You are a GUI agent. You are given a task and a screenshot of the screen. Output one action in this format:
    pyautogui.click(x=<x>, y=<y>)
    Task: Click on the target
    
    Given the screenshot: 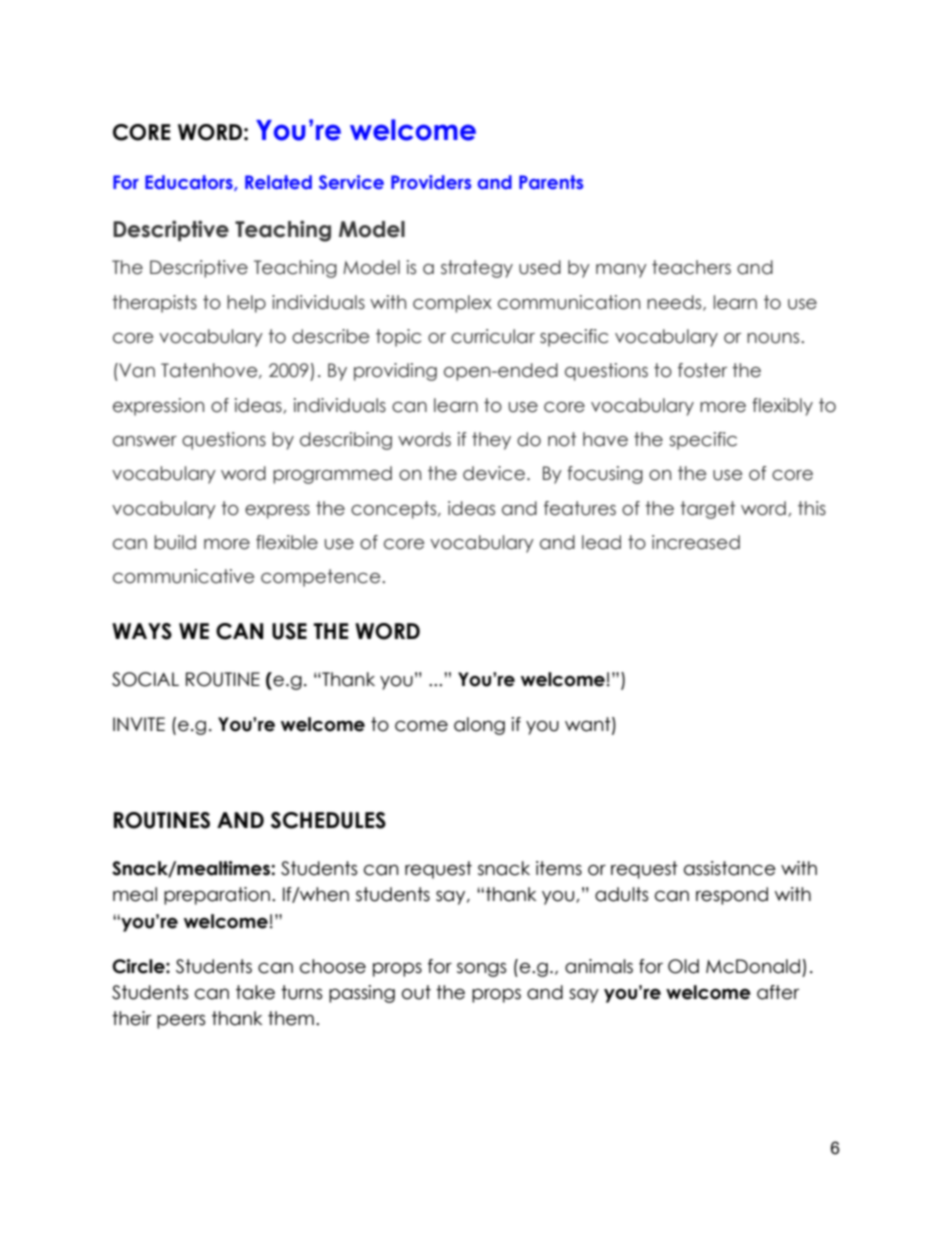 What is the action you would take?
    pyautogui.click(x=708, y=510)
